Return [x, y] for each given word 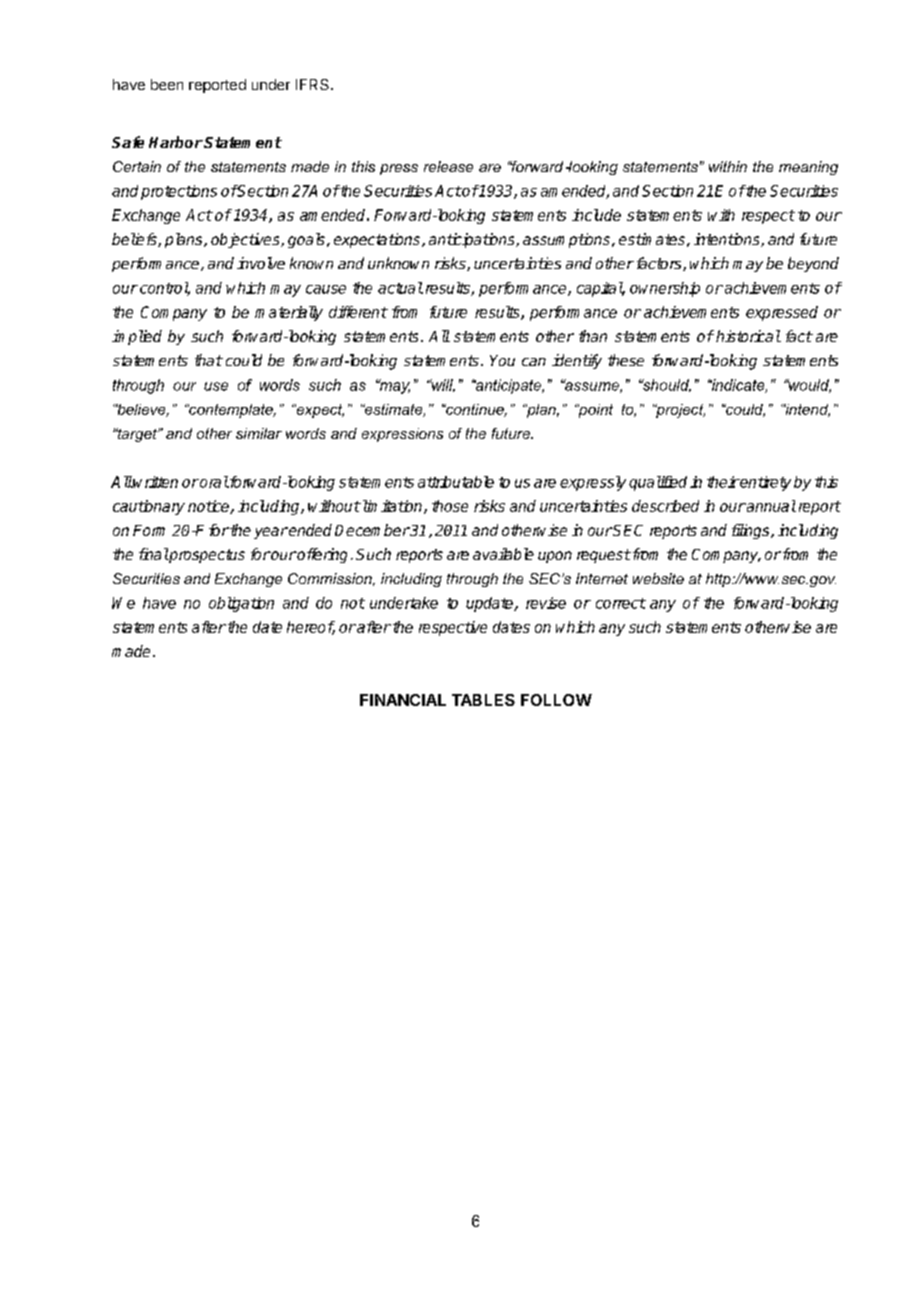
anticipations [473, 240]
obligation [241, 604]
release [448, 166]
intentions [728, 240]
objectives [246, 240]
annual [770, 506]
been [167, 84]
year [271, 533]
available [503, 554]
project [680, 411]
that [209, 360]
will [442, 385]
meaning [808, 168]
